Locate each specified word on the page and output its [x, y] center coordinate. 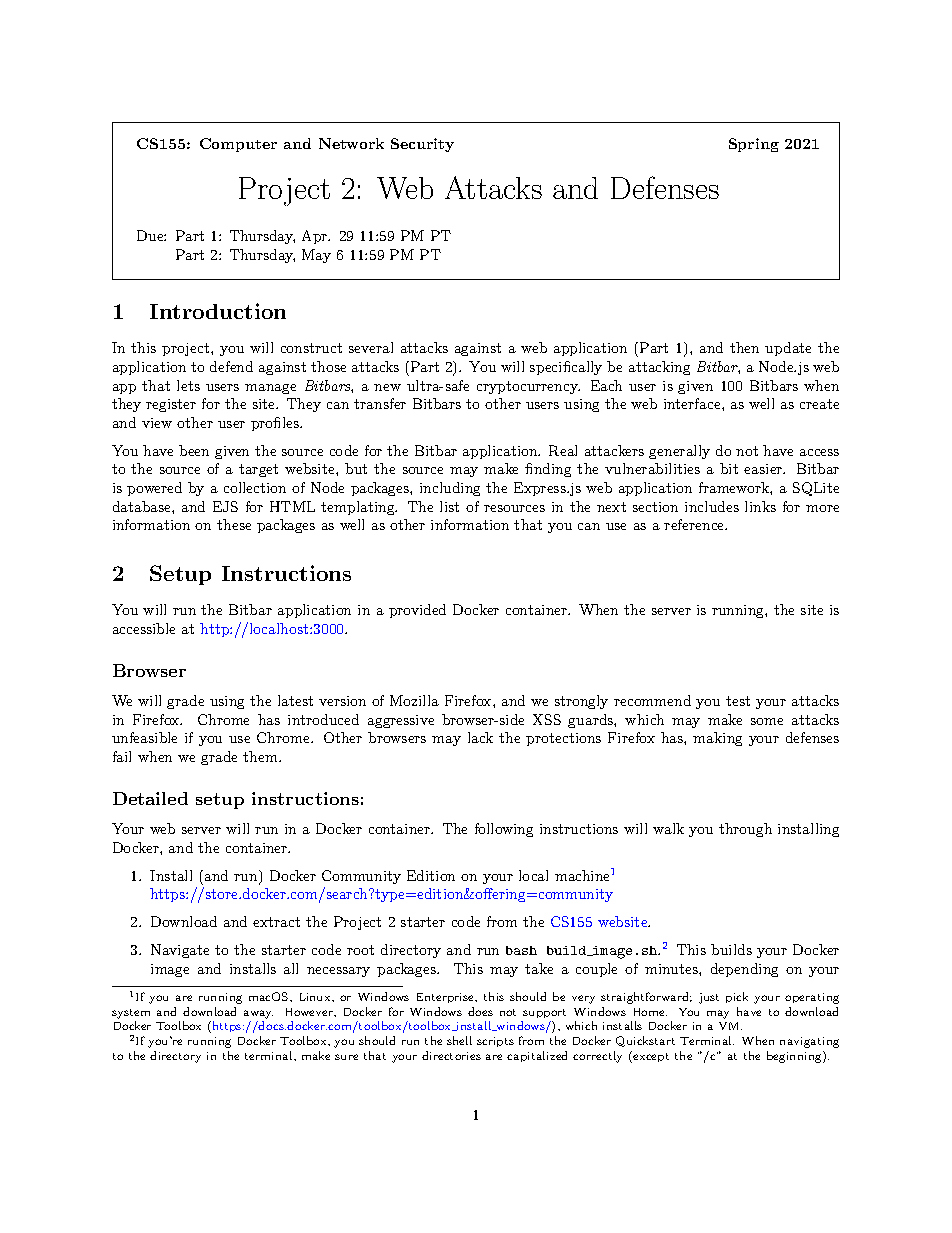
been [194, 450]
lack [480, 737]
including [450, 489]
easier [764, 469]
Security [422, 145]
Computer [238, 145]
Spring [754, 145]
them [261, 756]
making [717, 739]
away [258, 1014]
